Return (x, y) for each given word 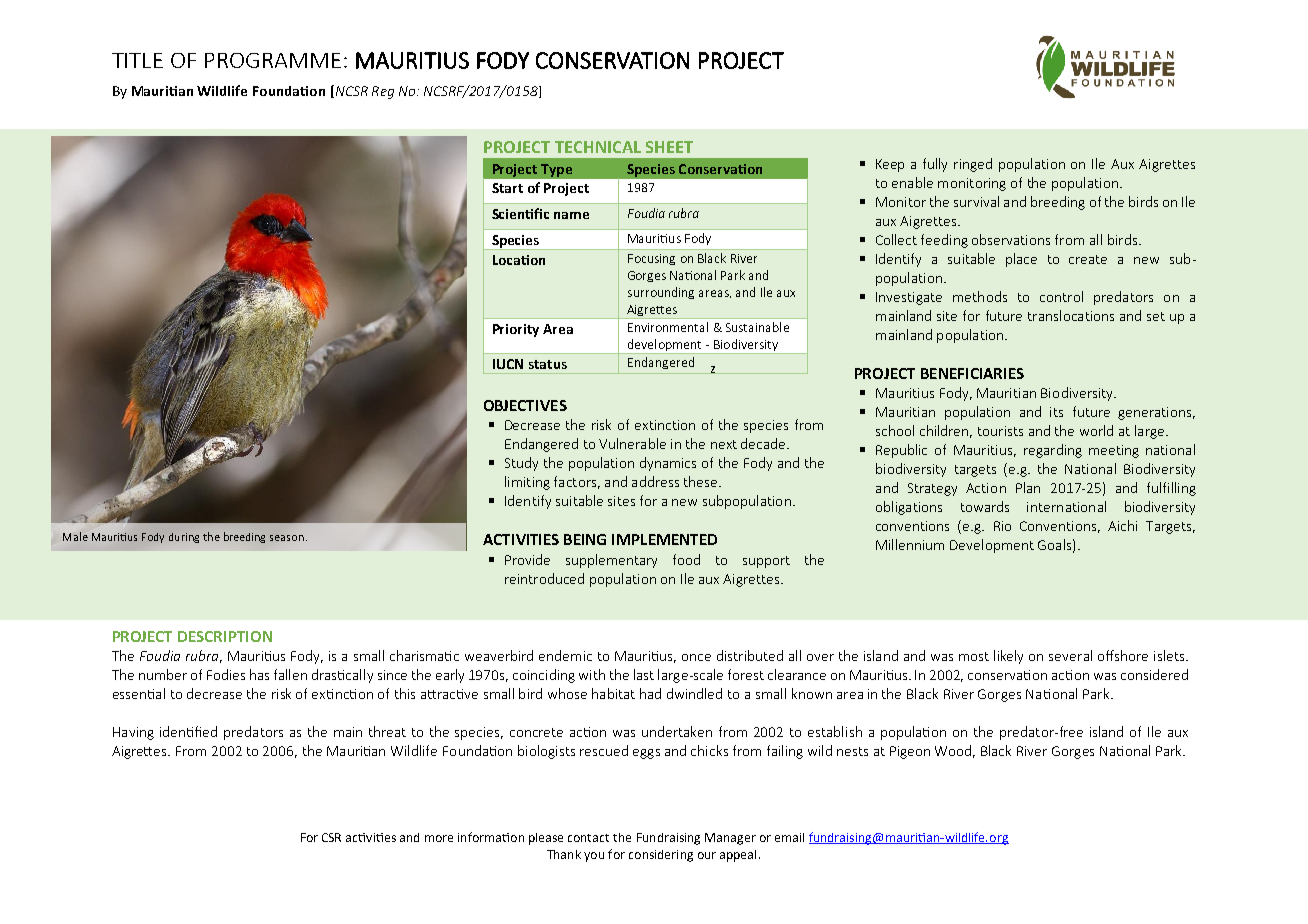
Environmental (668, 327)
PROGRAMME (273, 60)
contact (588, 838)
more (439, 838)
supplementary (611, 561)
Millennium (910, 544)
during (184, 538)
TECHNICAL (598, 147)
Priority (516, 330)
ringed (973, 165)
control (1061, 296)
